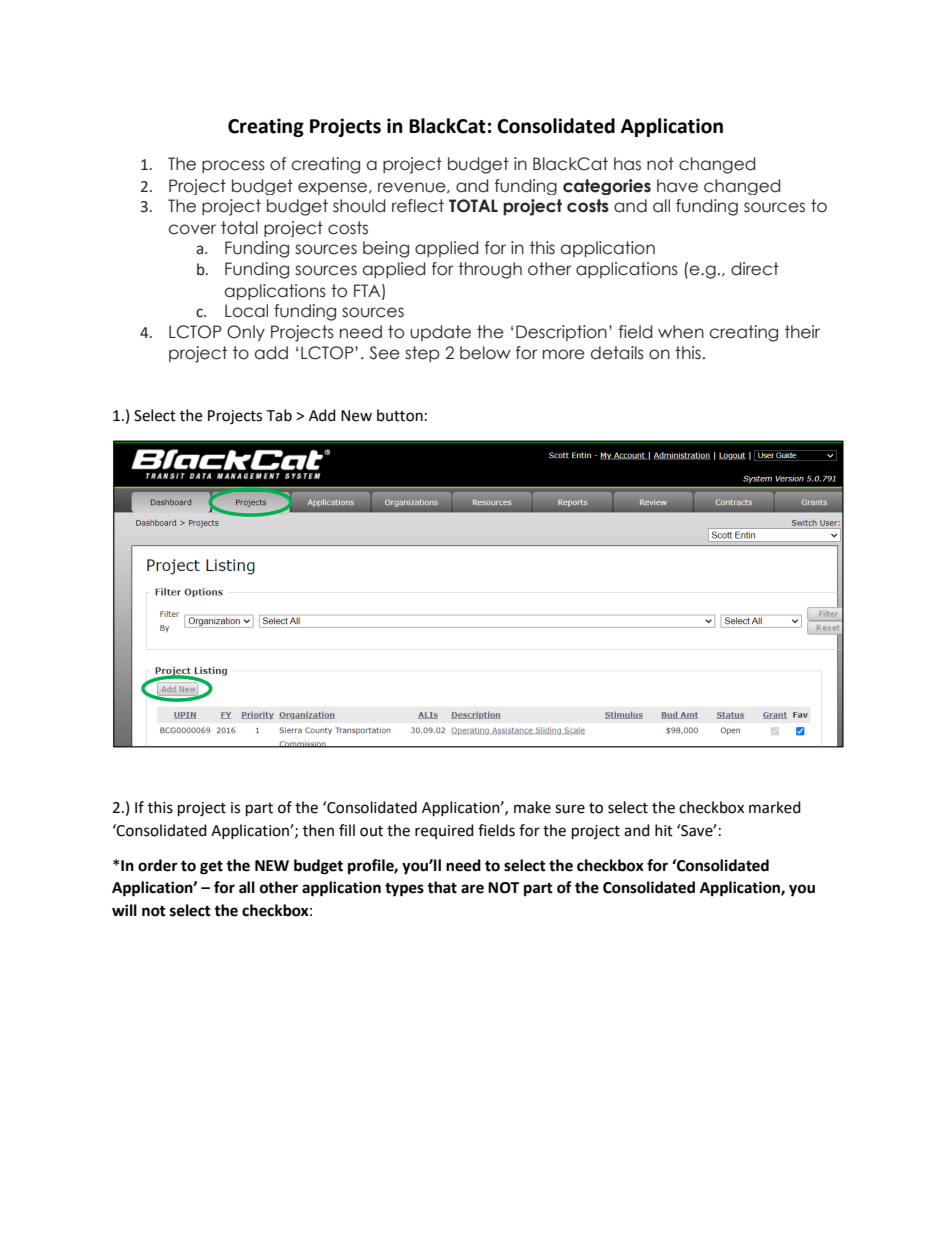 Image resolution: width=952 pixels, height=1233 pixels. Describe the element at coordinates (418, 206) in the screenshot. I see `reflect` at that location.
